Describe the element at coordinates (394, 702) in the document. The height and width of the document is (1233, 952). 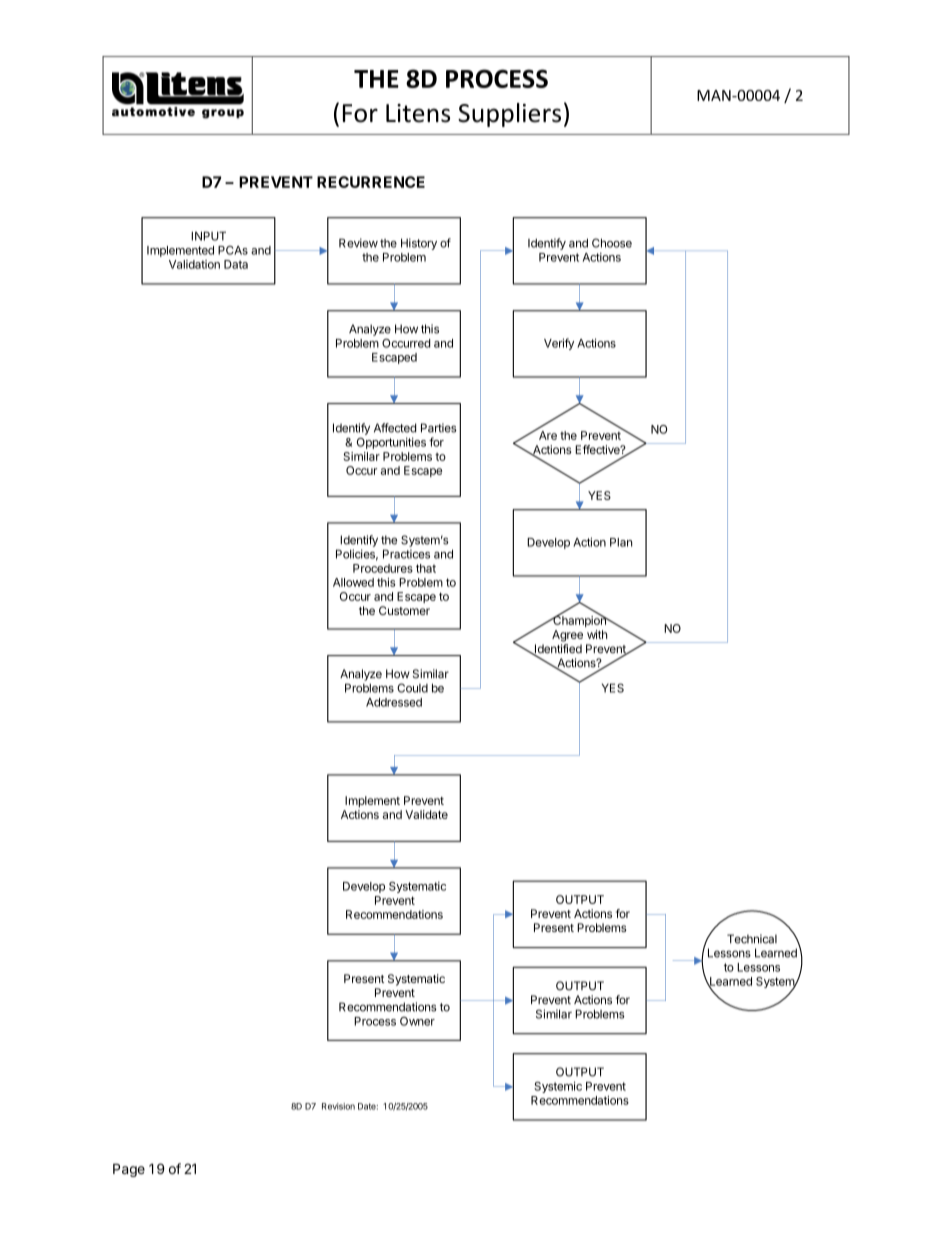
I see `Addressed` at that location.
